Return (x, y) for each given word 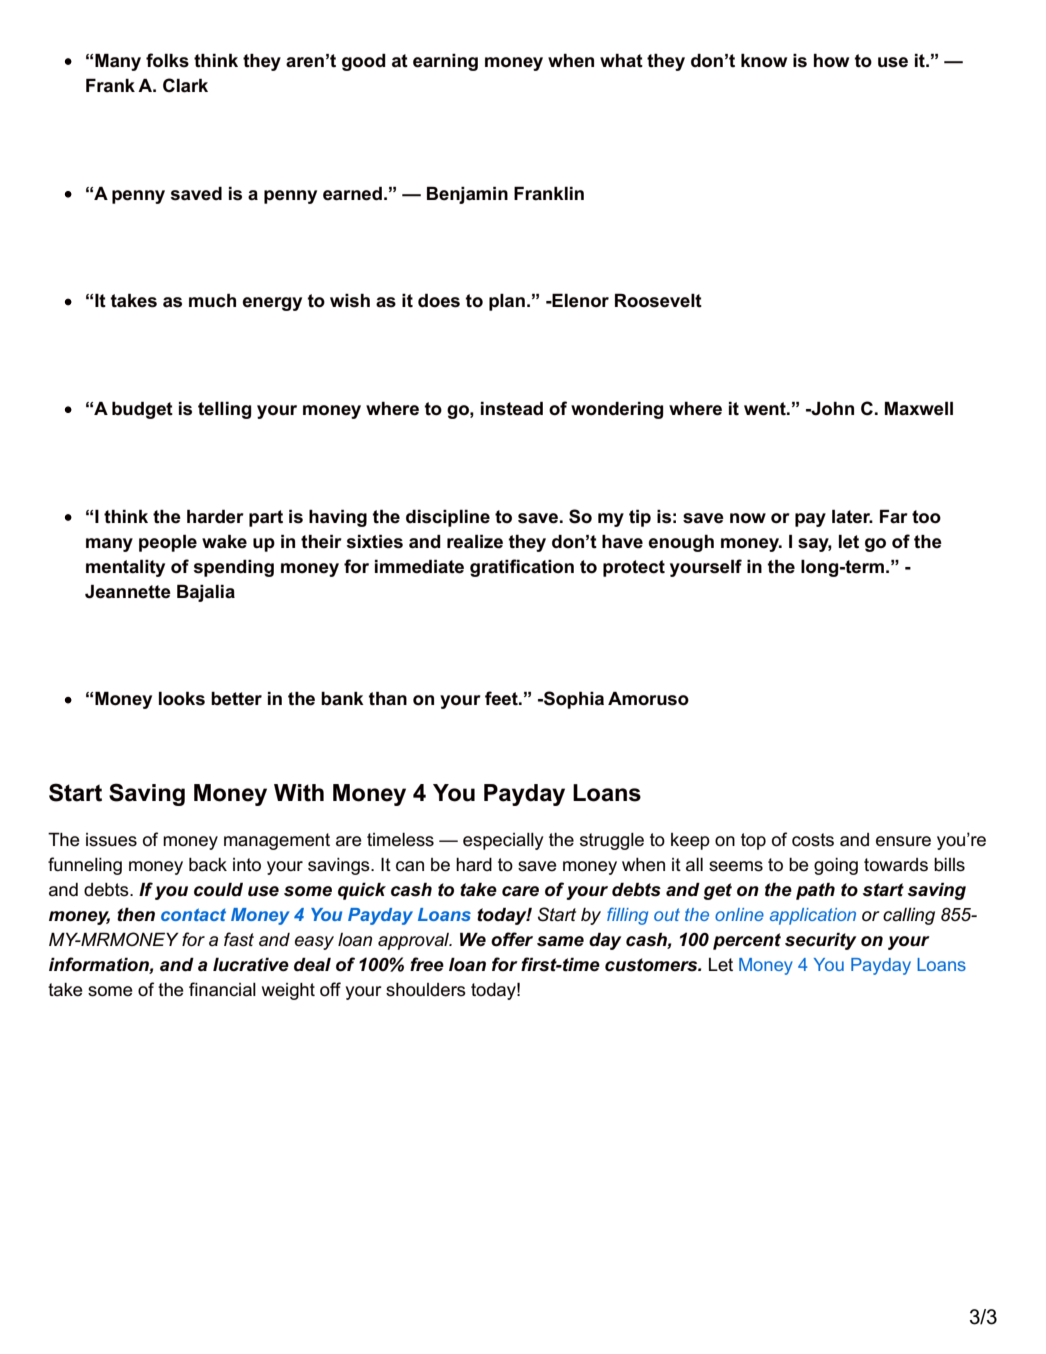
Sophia (573, 700)
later (852, 516)
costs (813, 840)
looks (182, 698)
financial (222, 989)
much (212, 300)
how (831, 60)
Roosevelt (658, 300)
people (168, 543)
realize (475, 541)
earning (445, 62)
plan (507, 302)
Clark (185, 85)
